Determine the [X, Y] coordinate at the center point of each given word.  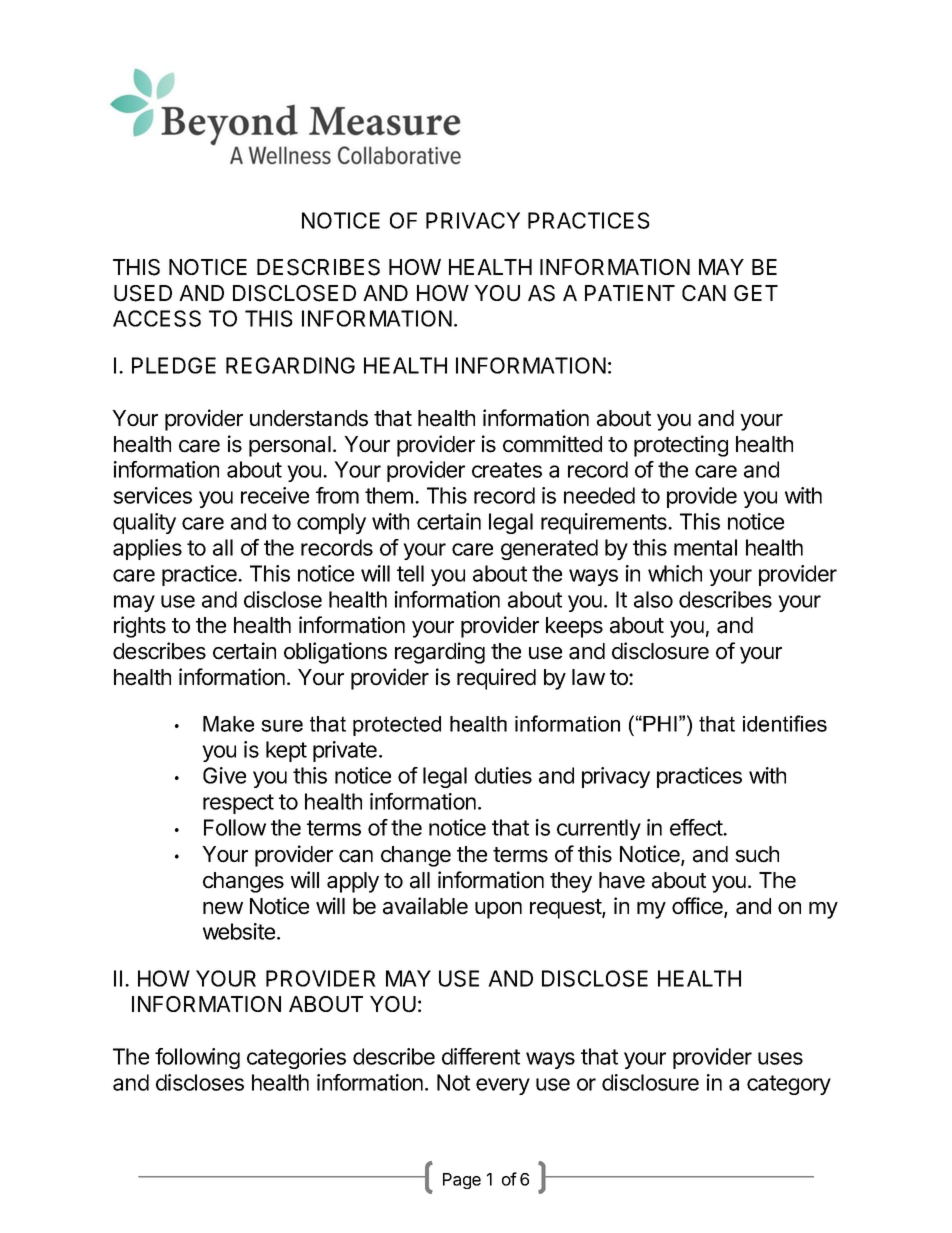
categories [296, 1058]
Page [462, 1181]
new [223, 908]
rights [140, 627]
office [698, 907]
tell [410, 573]
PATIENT [630, 293]
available [425, 906]
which [675, 573]
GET [756, 293]
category [789, 1085]
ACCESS [157, 318]
